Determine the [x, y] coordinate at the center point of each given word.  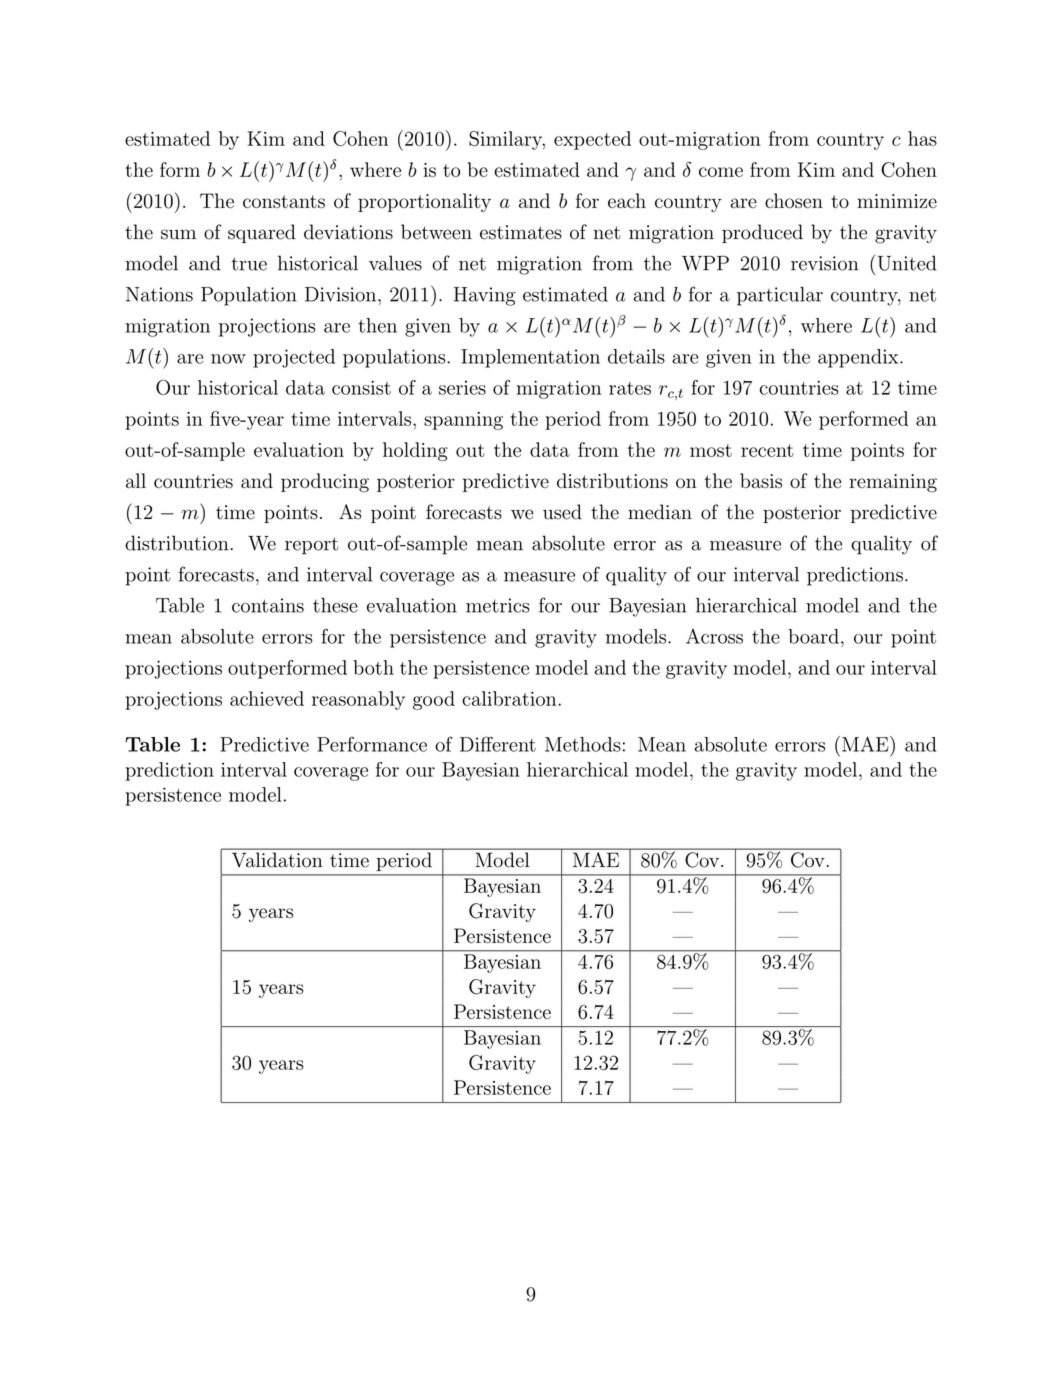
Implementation [530, 358]
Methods [583, 744]
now [228, 359]
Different [498, 744]
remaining [893, 483]
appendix [858, 358]
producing [325, 482]
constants [284, 201]
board [813, 636]
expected [592, 140]
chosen [794, 200]
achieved [267, 698]
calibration [510, 698]
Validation [277, 859]
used [562, 512]
